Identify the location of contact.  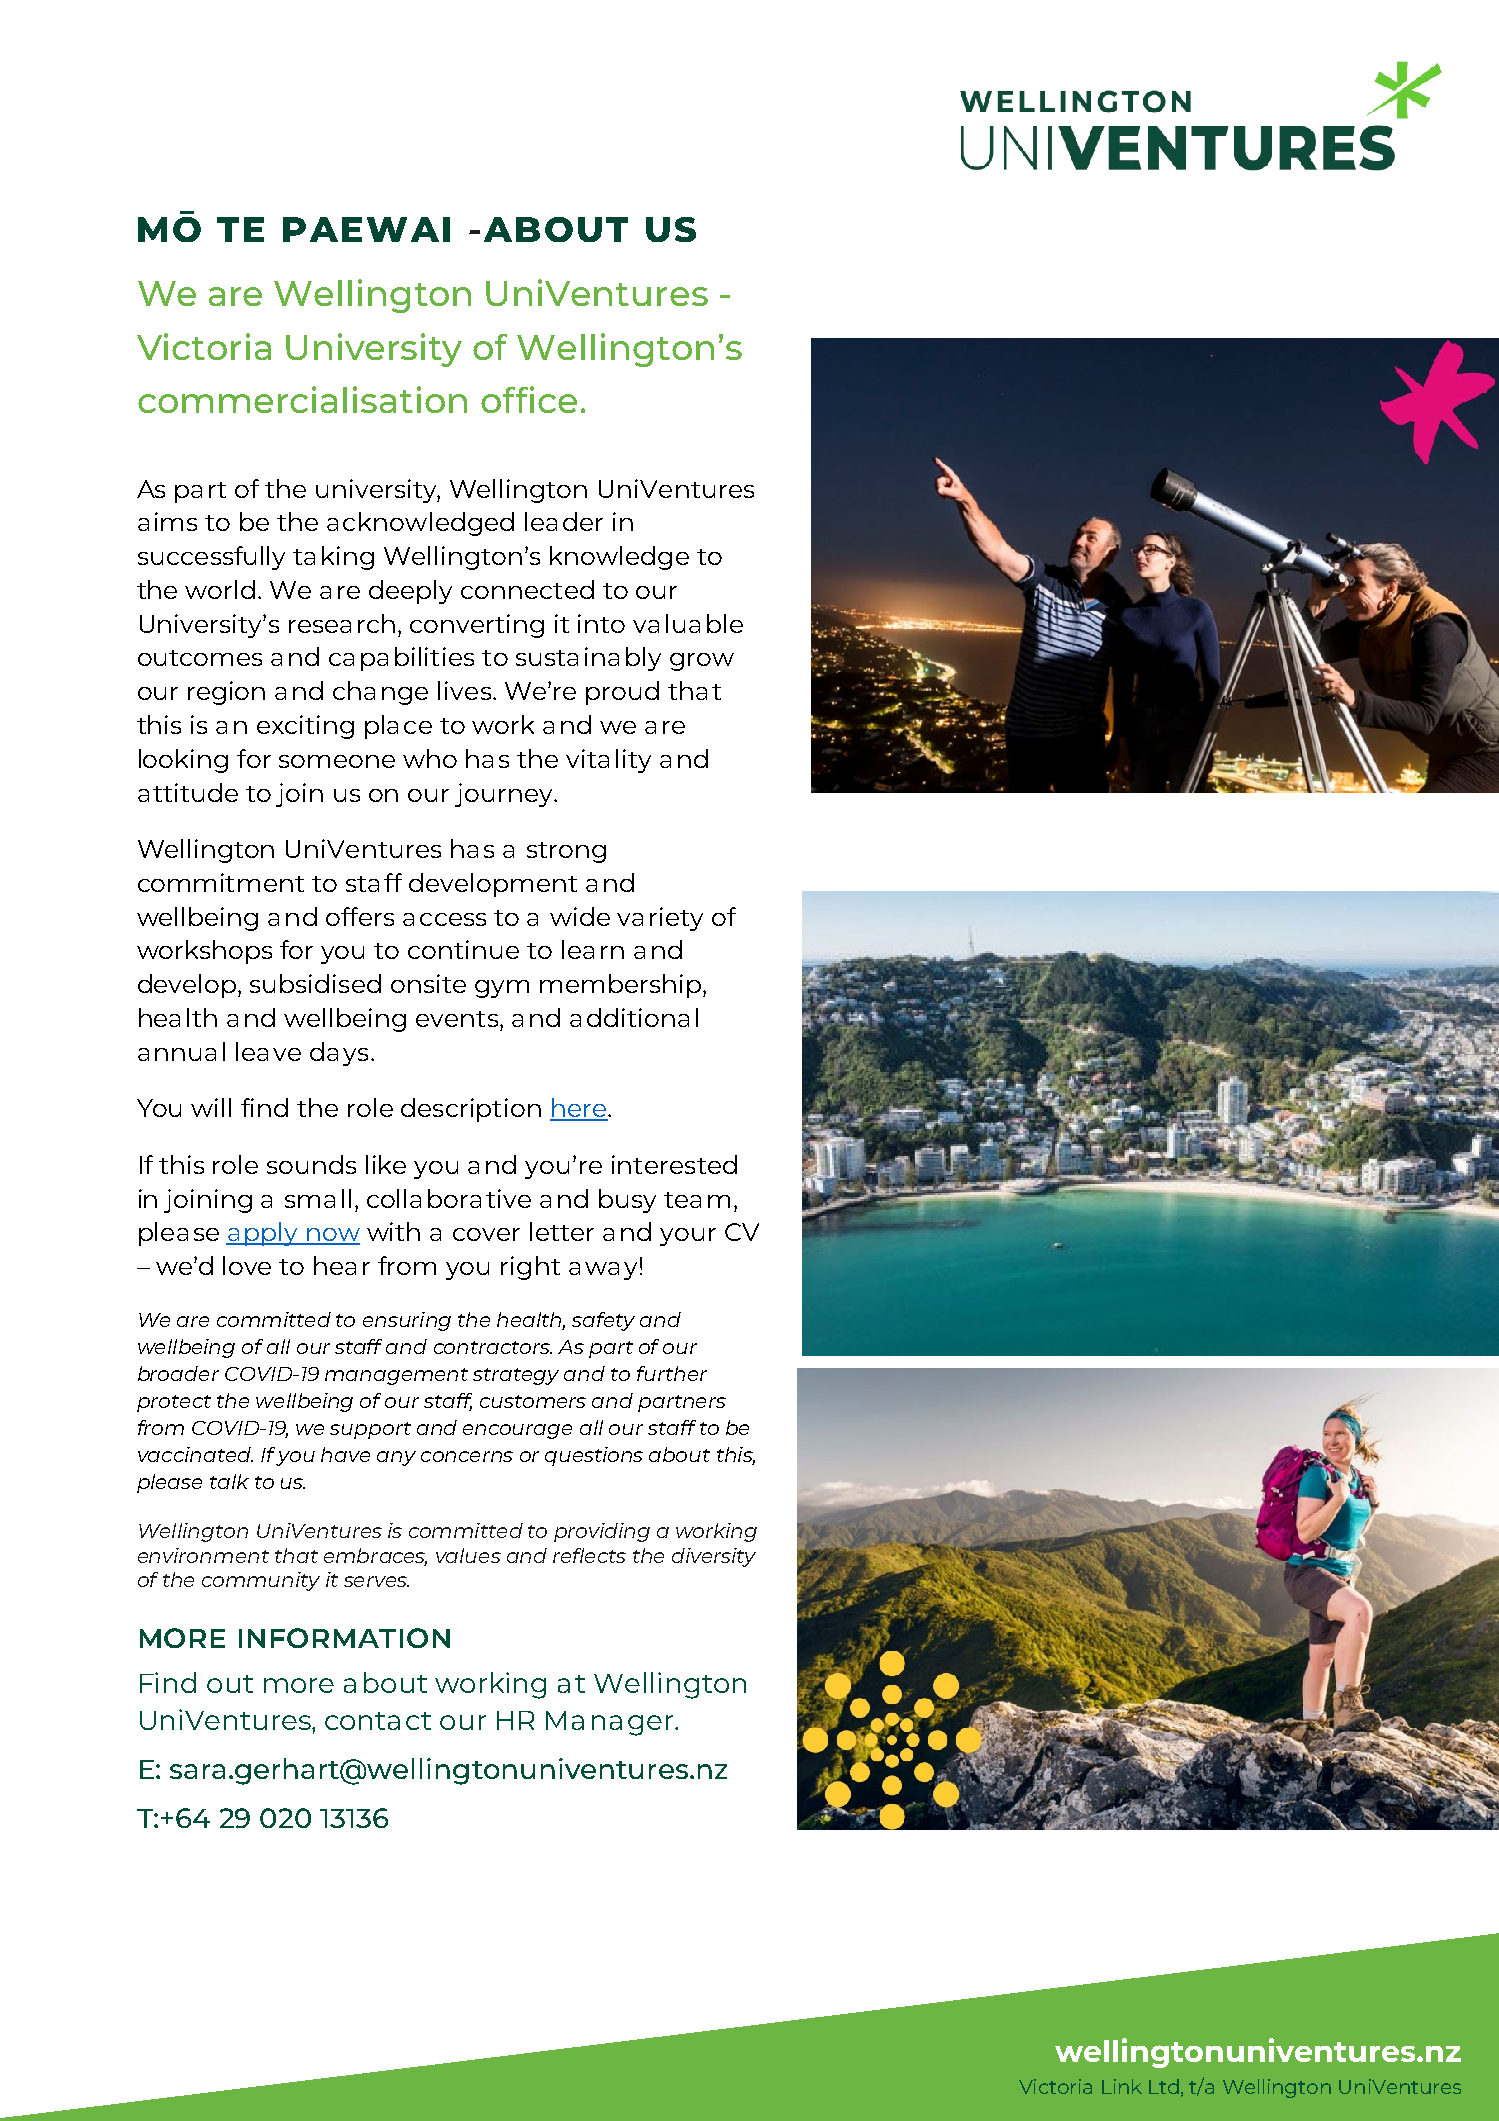
(378, 1721).
